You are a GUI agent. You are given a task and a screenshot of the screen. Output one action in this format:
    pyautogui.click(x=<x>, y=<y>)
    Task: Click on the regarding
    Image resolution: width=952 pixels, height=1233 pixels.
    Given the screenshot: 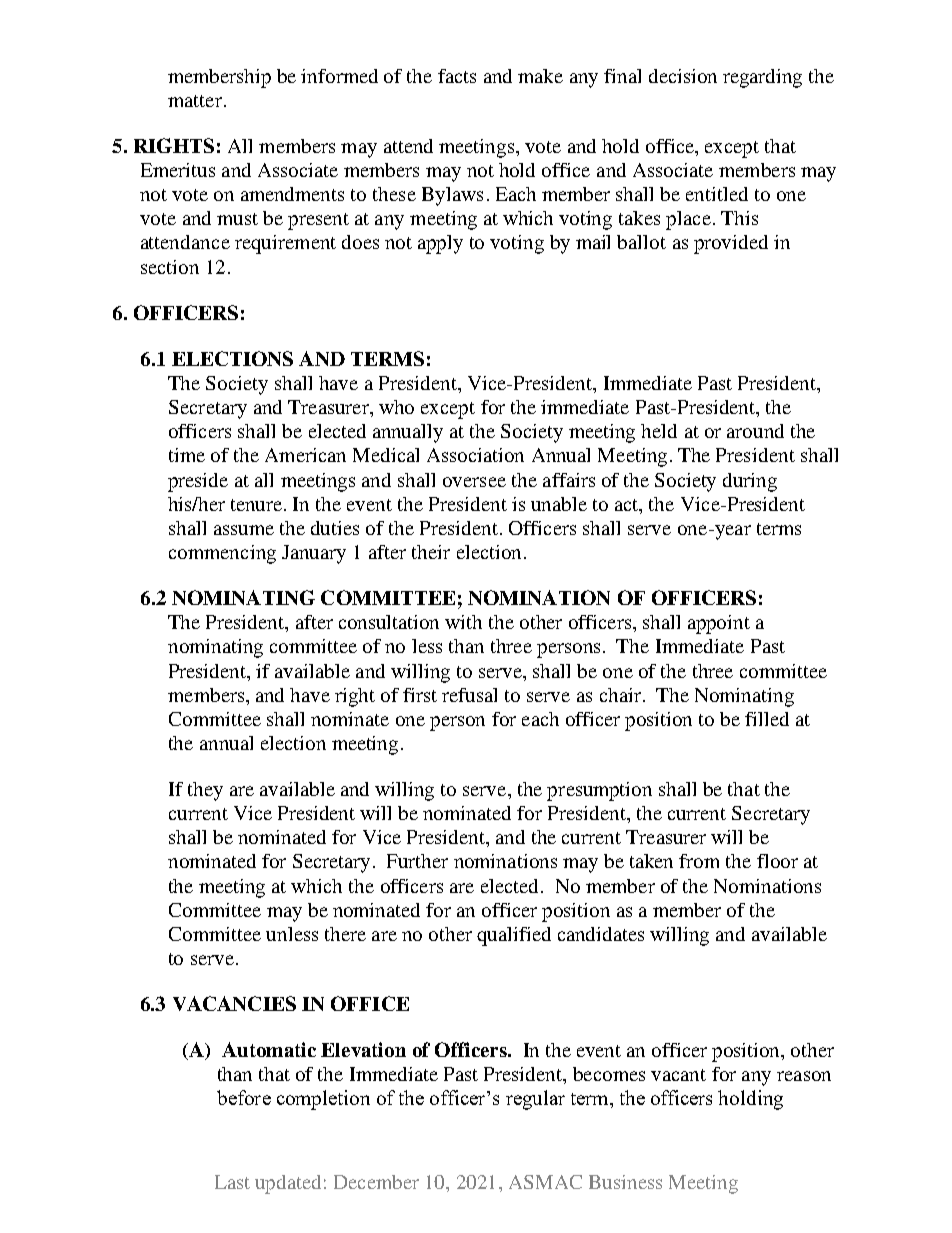 What is the action you would take?
    pyautogui.click(x=762, y=78)
